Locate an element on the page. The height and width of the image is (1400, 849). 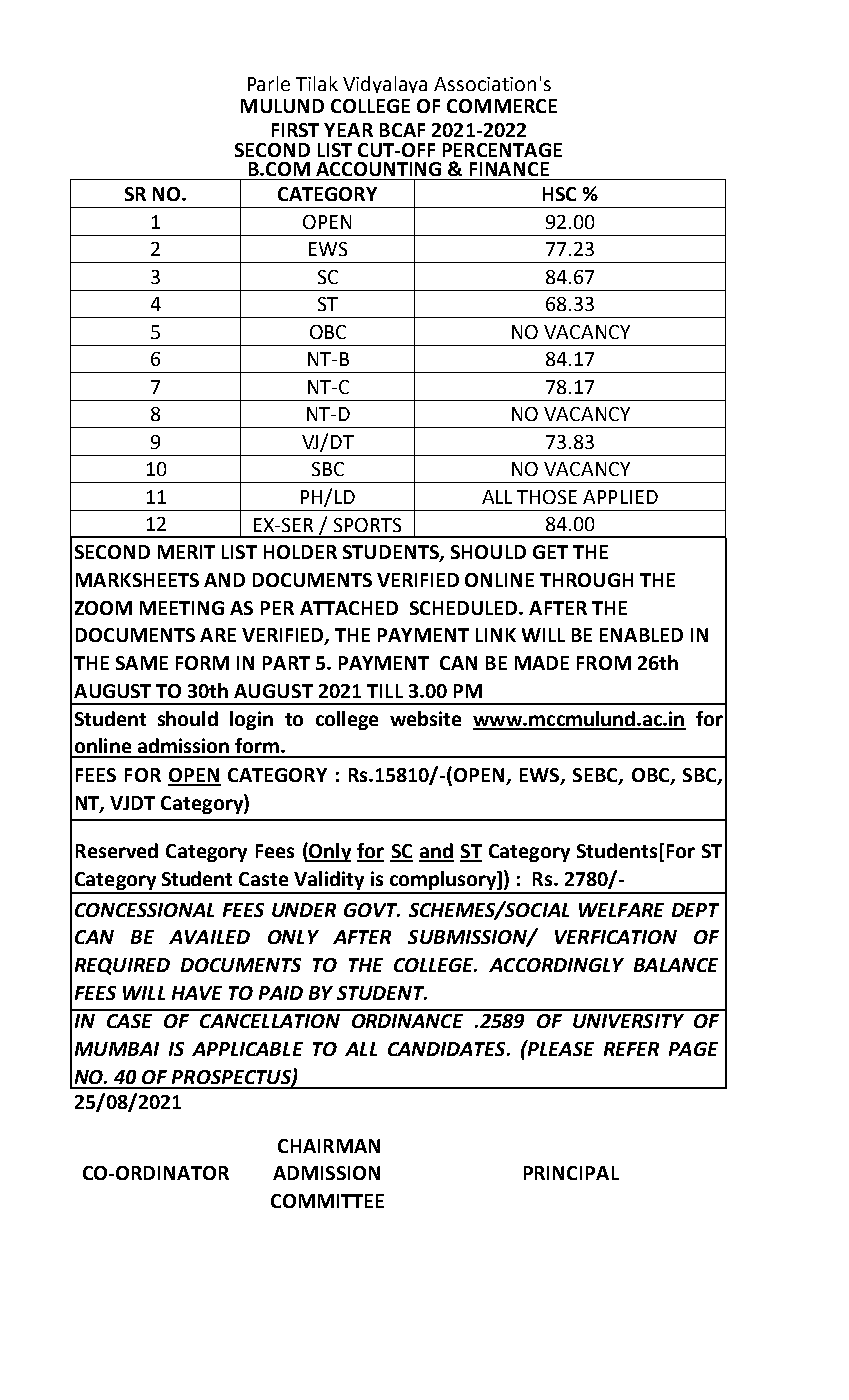
MEETING is located at coordinates (182, 608).
